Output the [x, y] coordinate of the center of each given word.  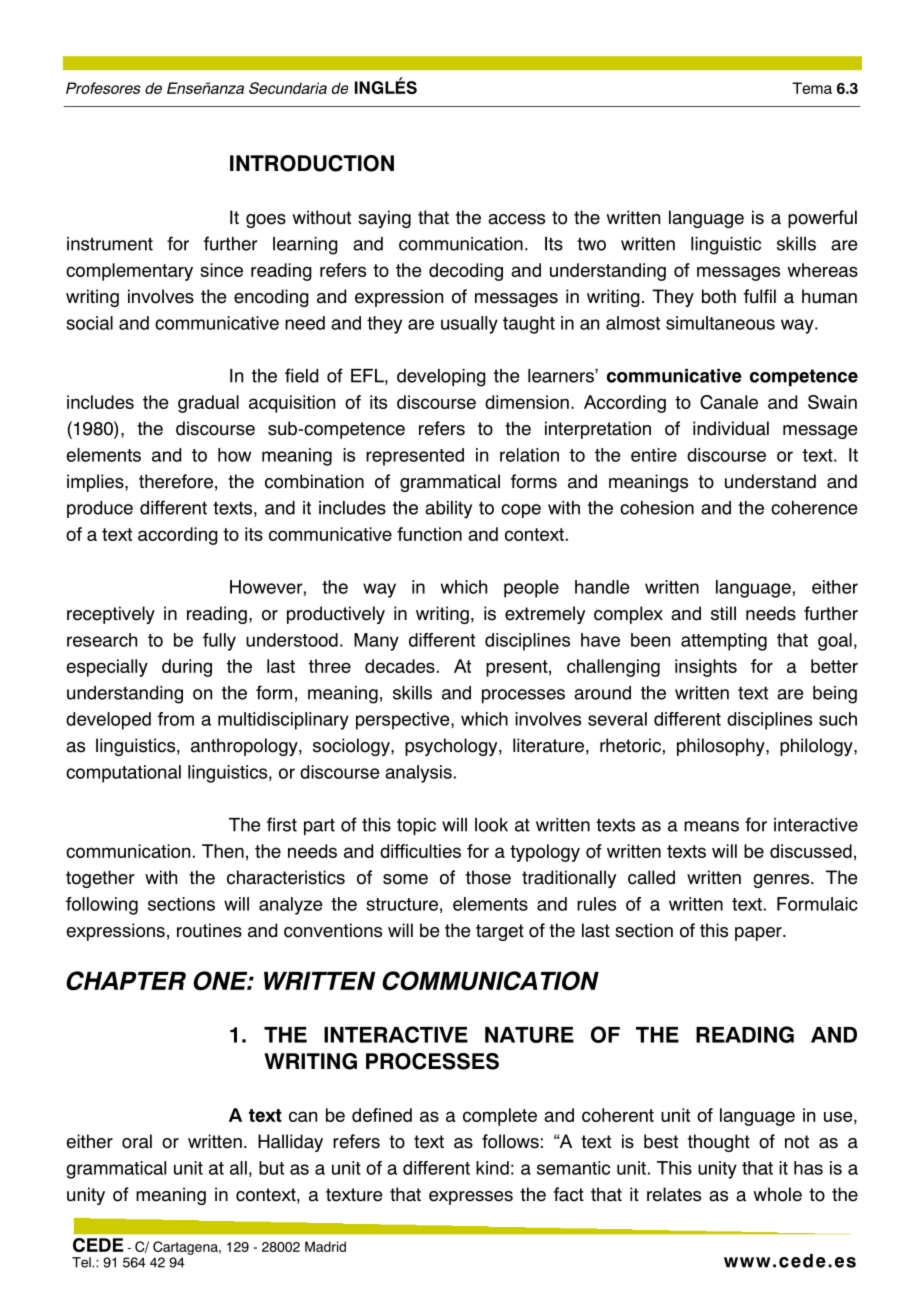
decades [400, 666]
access [516, 219]
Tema [812, 88]
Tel [82, 1262]
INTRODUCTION [312, 163]
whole [777, 1194]
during [187, 668]
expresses [471, 1198]
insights [706, 668]
